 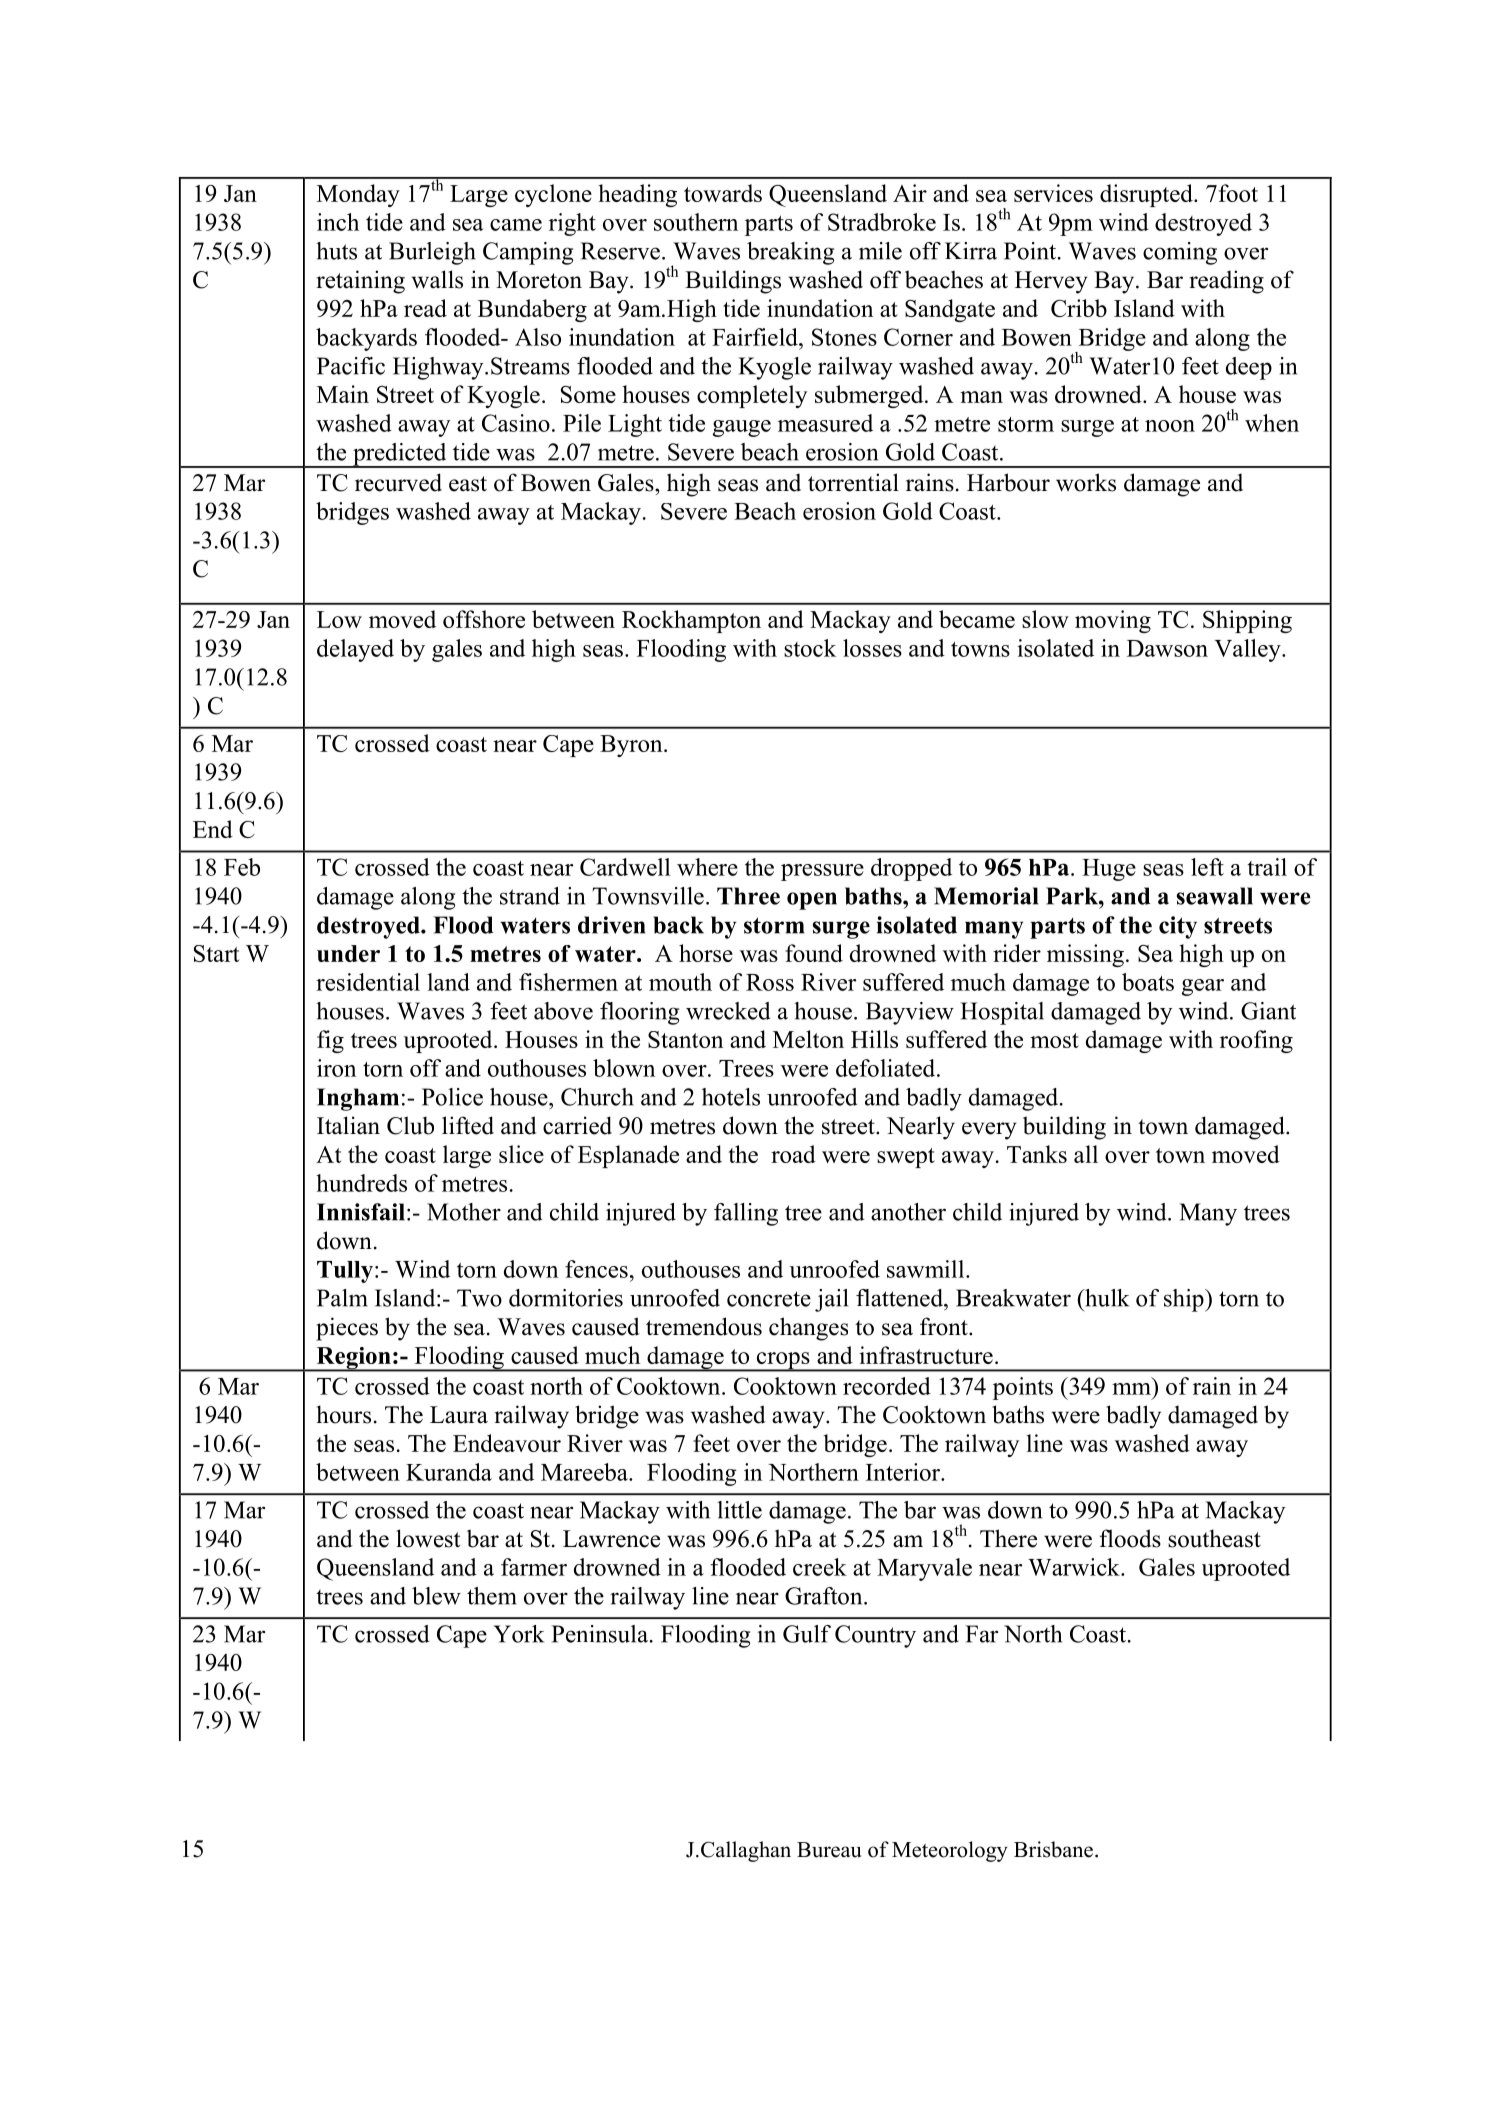 What do you see at coordinates (790, 253) in the image?
I see `breaking` at bounding box center [790, 253].
